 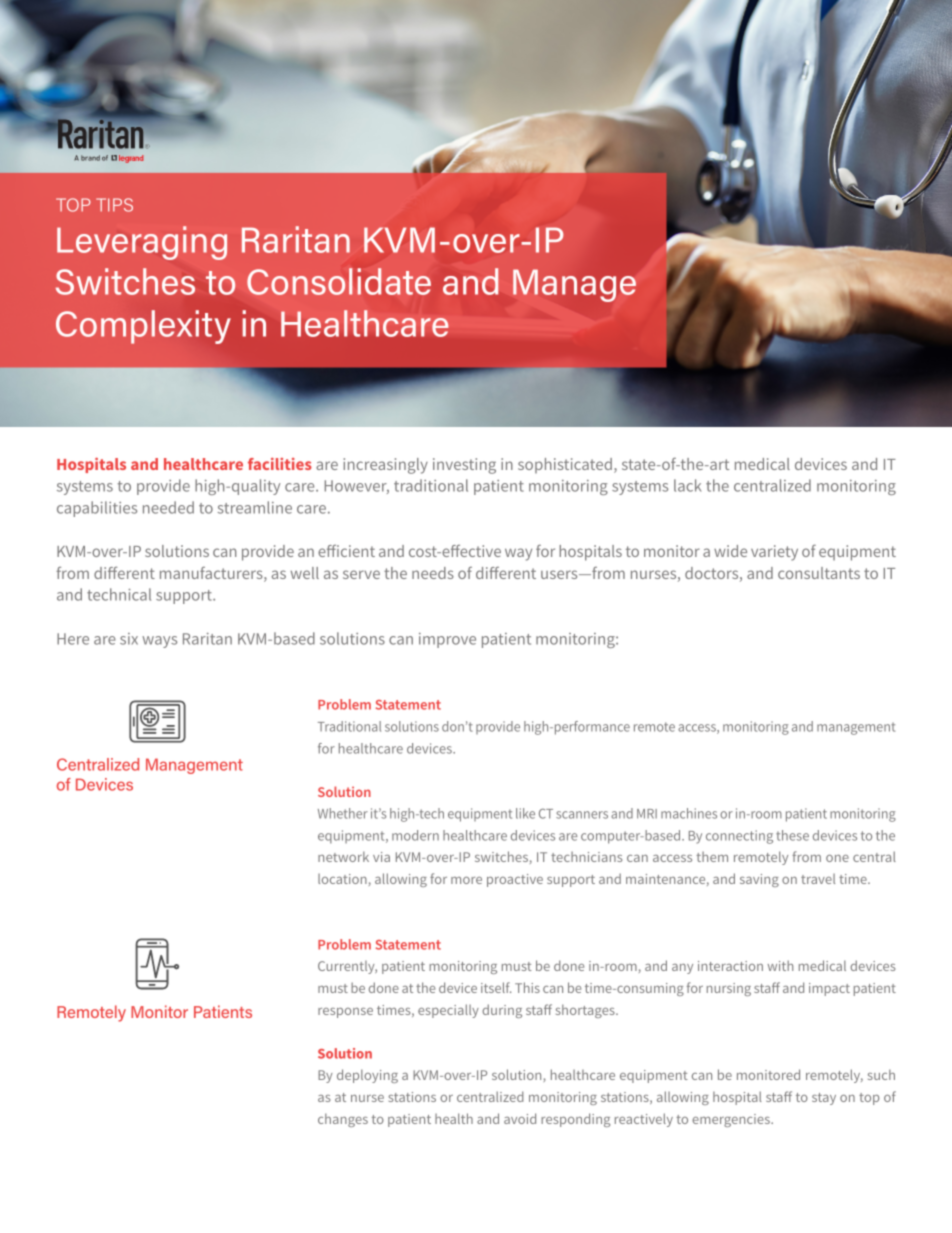 I want to click on lack, so click(x=687, y=485).
